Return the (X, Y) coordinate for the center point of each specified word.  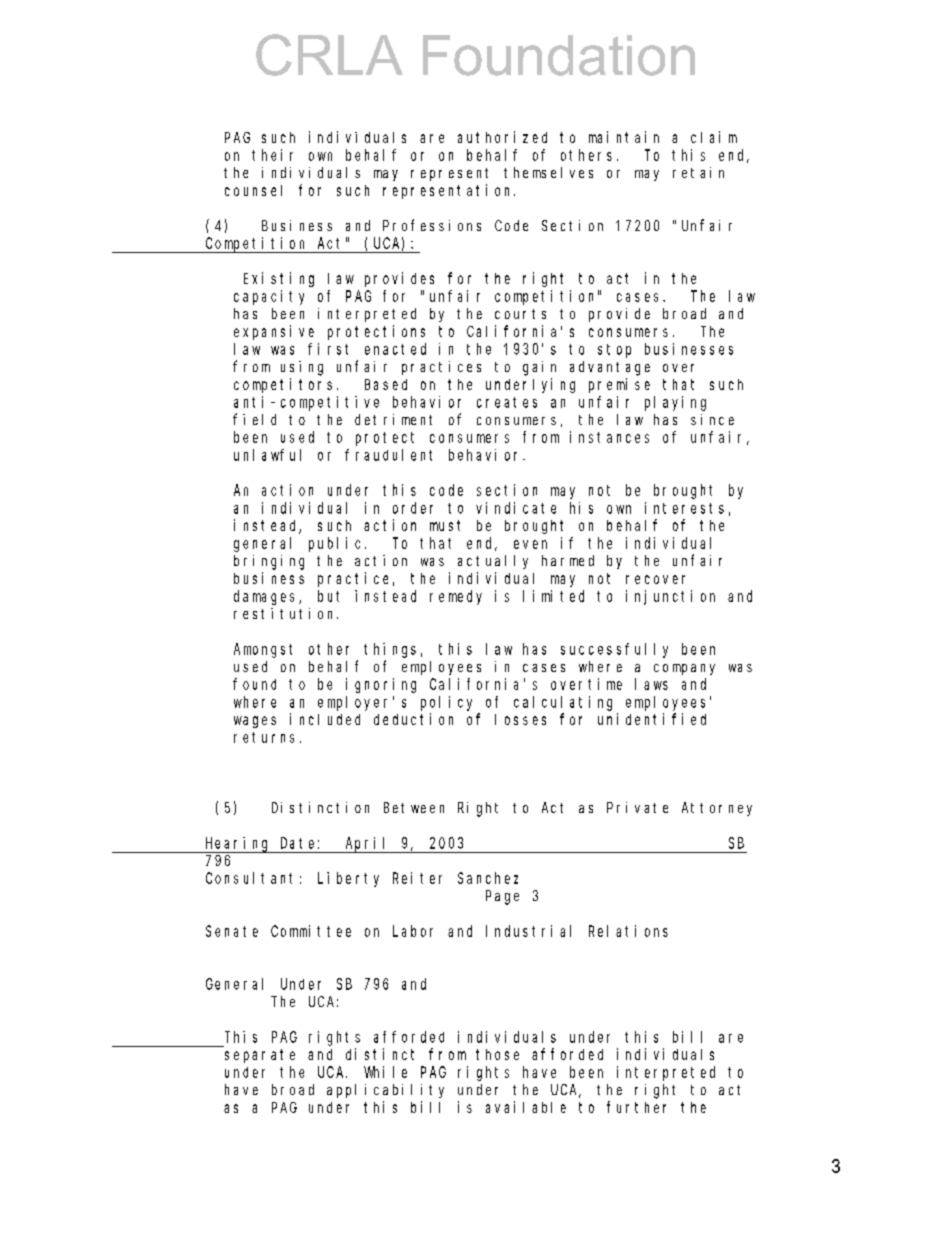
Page (502, 897)
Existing (279, 279)
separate (260, 1056)
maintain (624, 137)
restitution (286, 613)
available (526, 1107)
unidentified (652, 719)
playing (675, 403)
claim (714, 137)
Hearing (238, 845)
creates (507, 402)
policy (446, 703)
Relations (628, 931)
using (302, 368)
